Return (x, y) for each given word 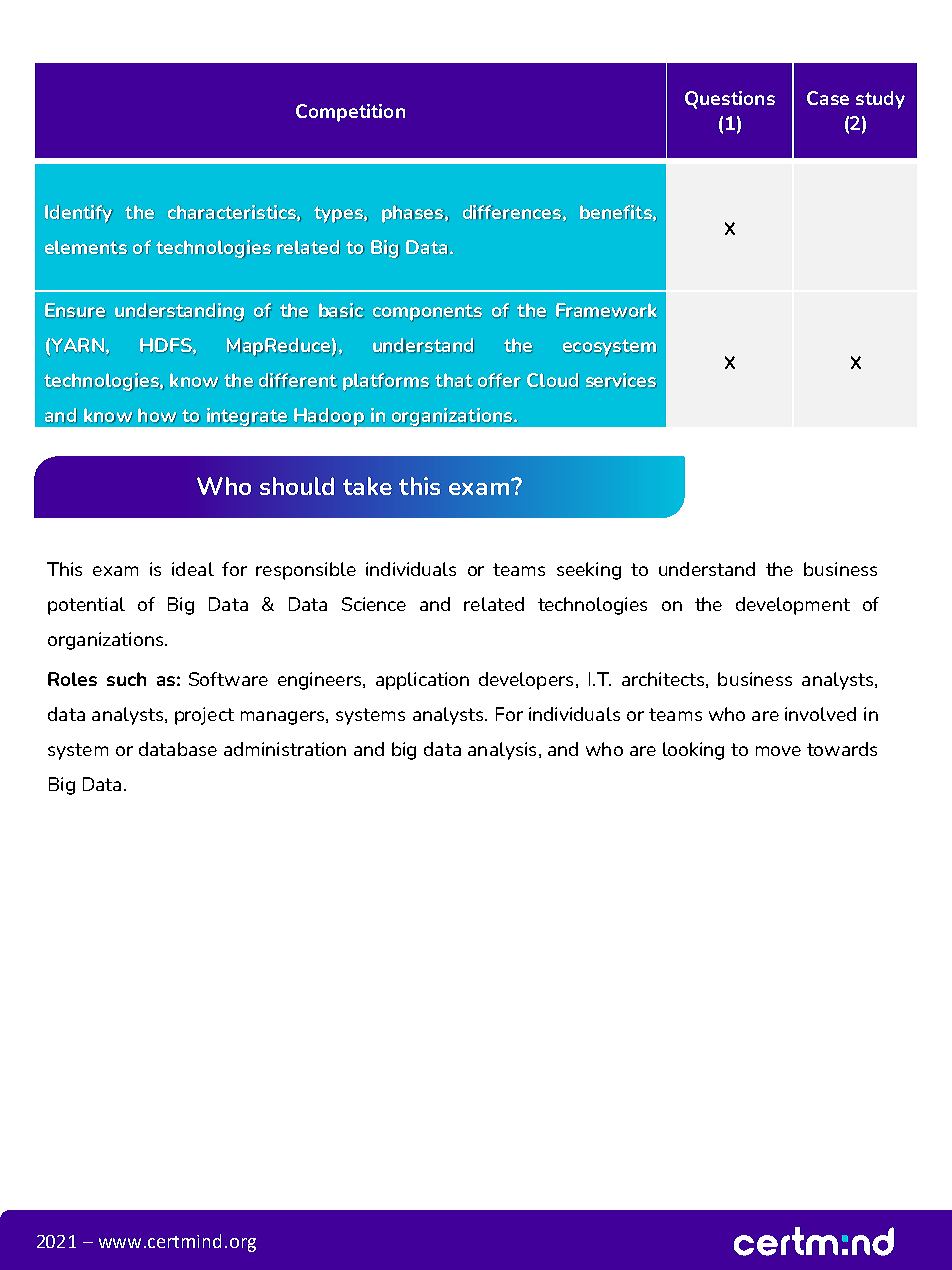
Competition (350, 113)
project (204, 716)
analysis (502, 751)
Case (828, 98)
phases (414, 214)
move (778, 751)
